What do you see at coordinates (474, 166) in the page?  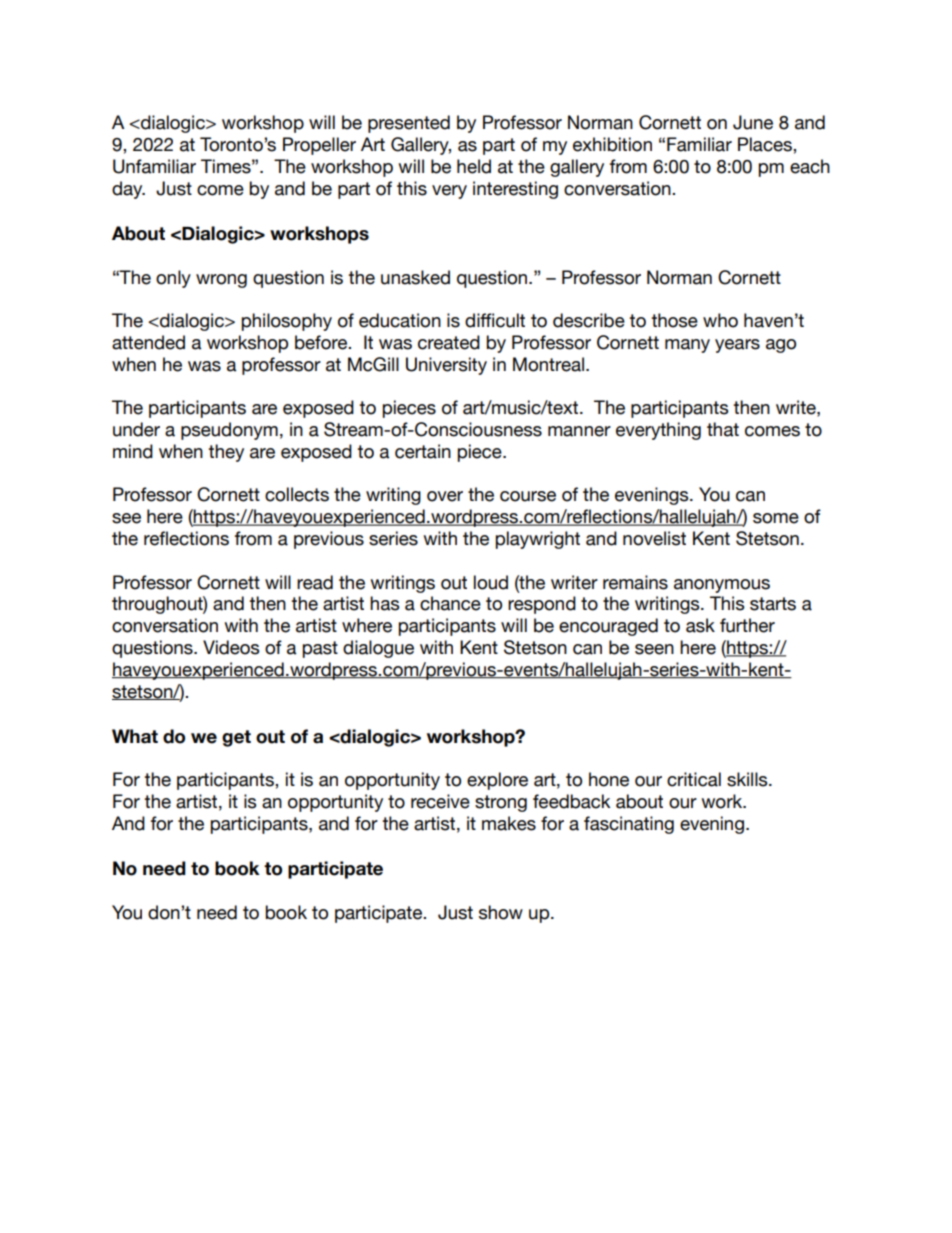 I see `held` at bounding box center [474, 166].
